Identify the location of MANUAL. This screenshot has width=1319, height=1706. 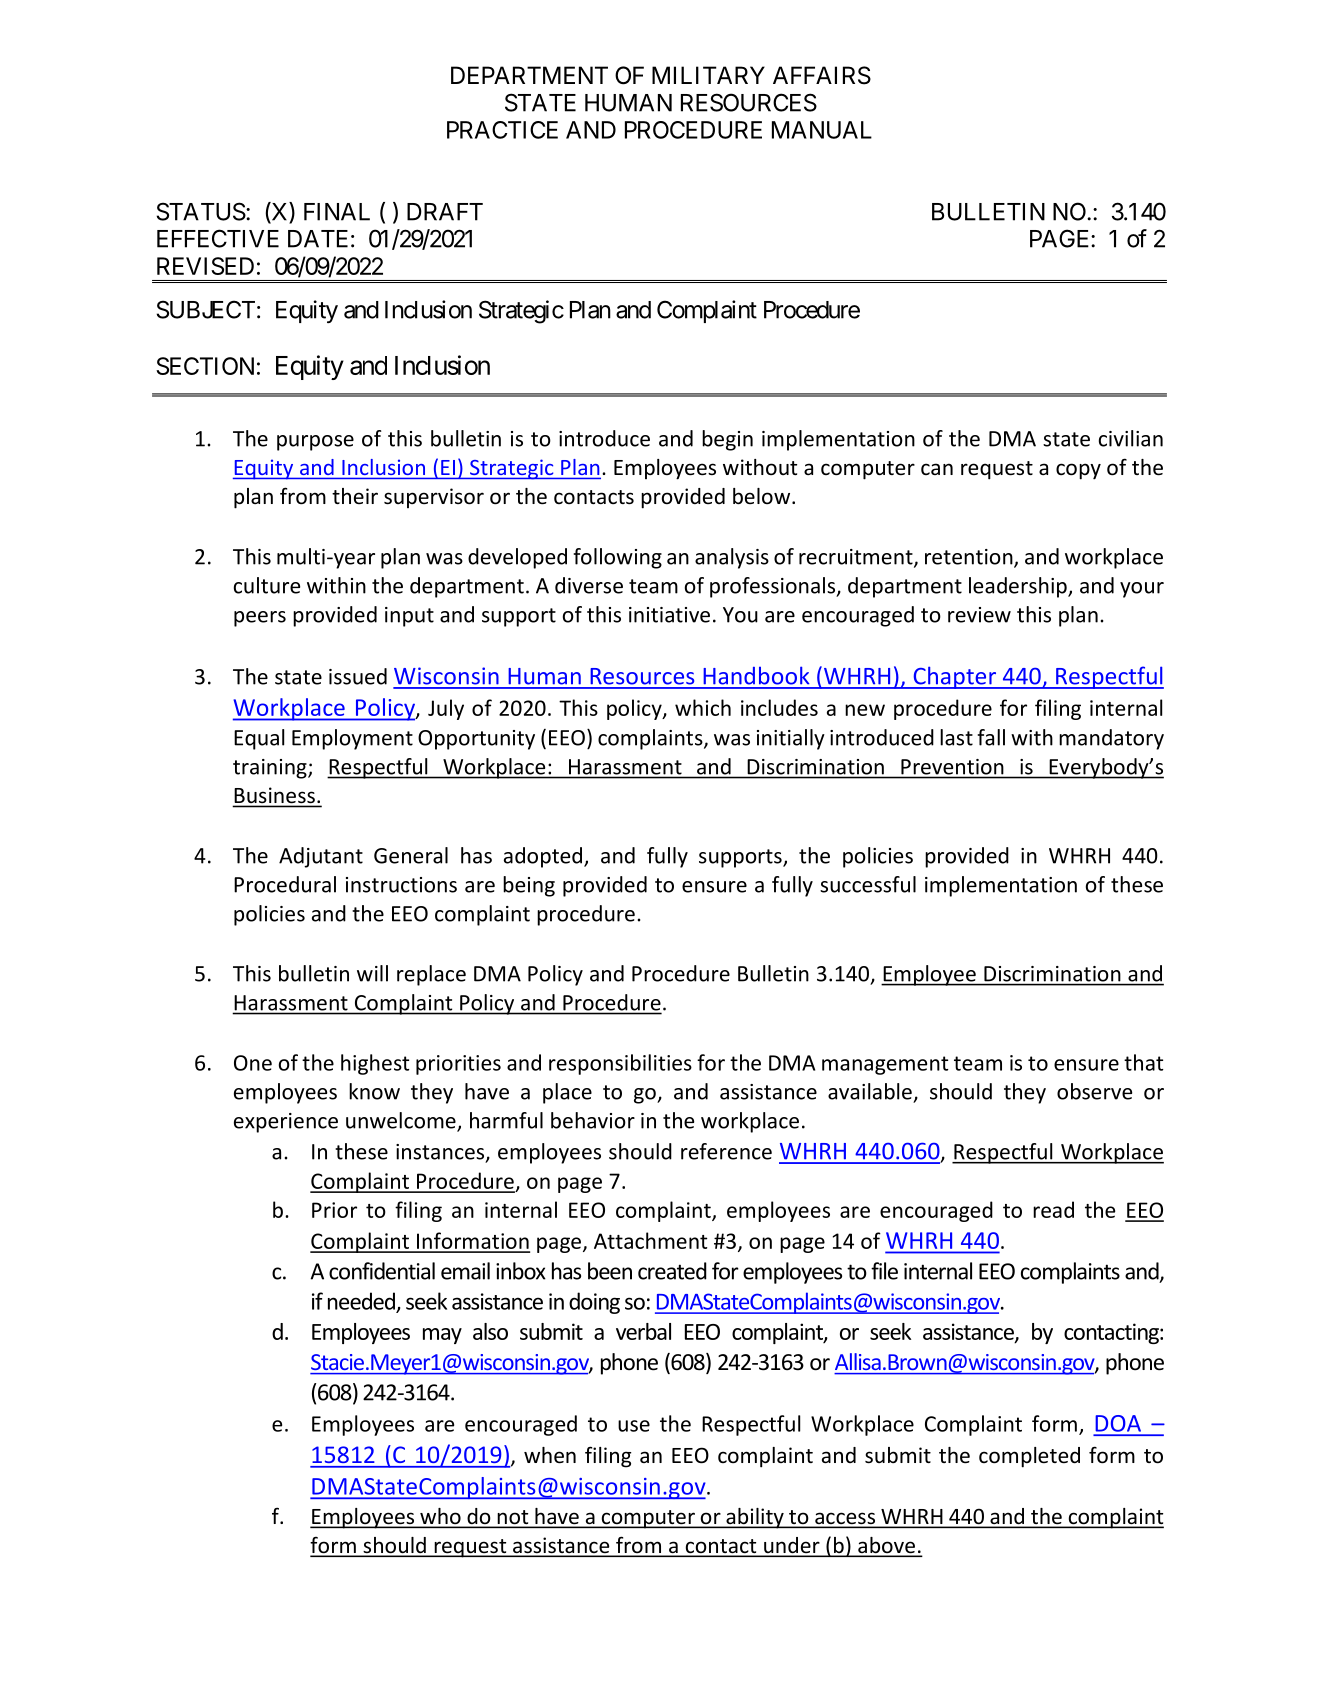
(822, 130).
